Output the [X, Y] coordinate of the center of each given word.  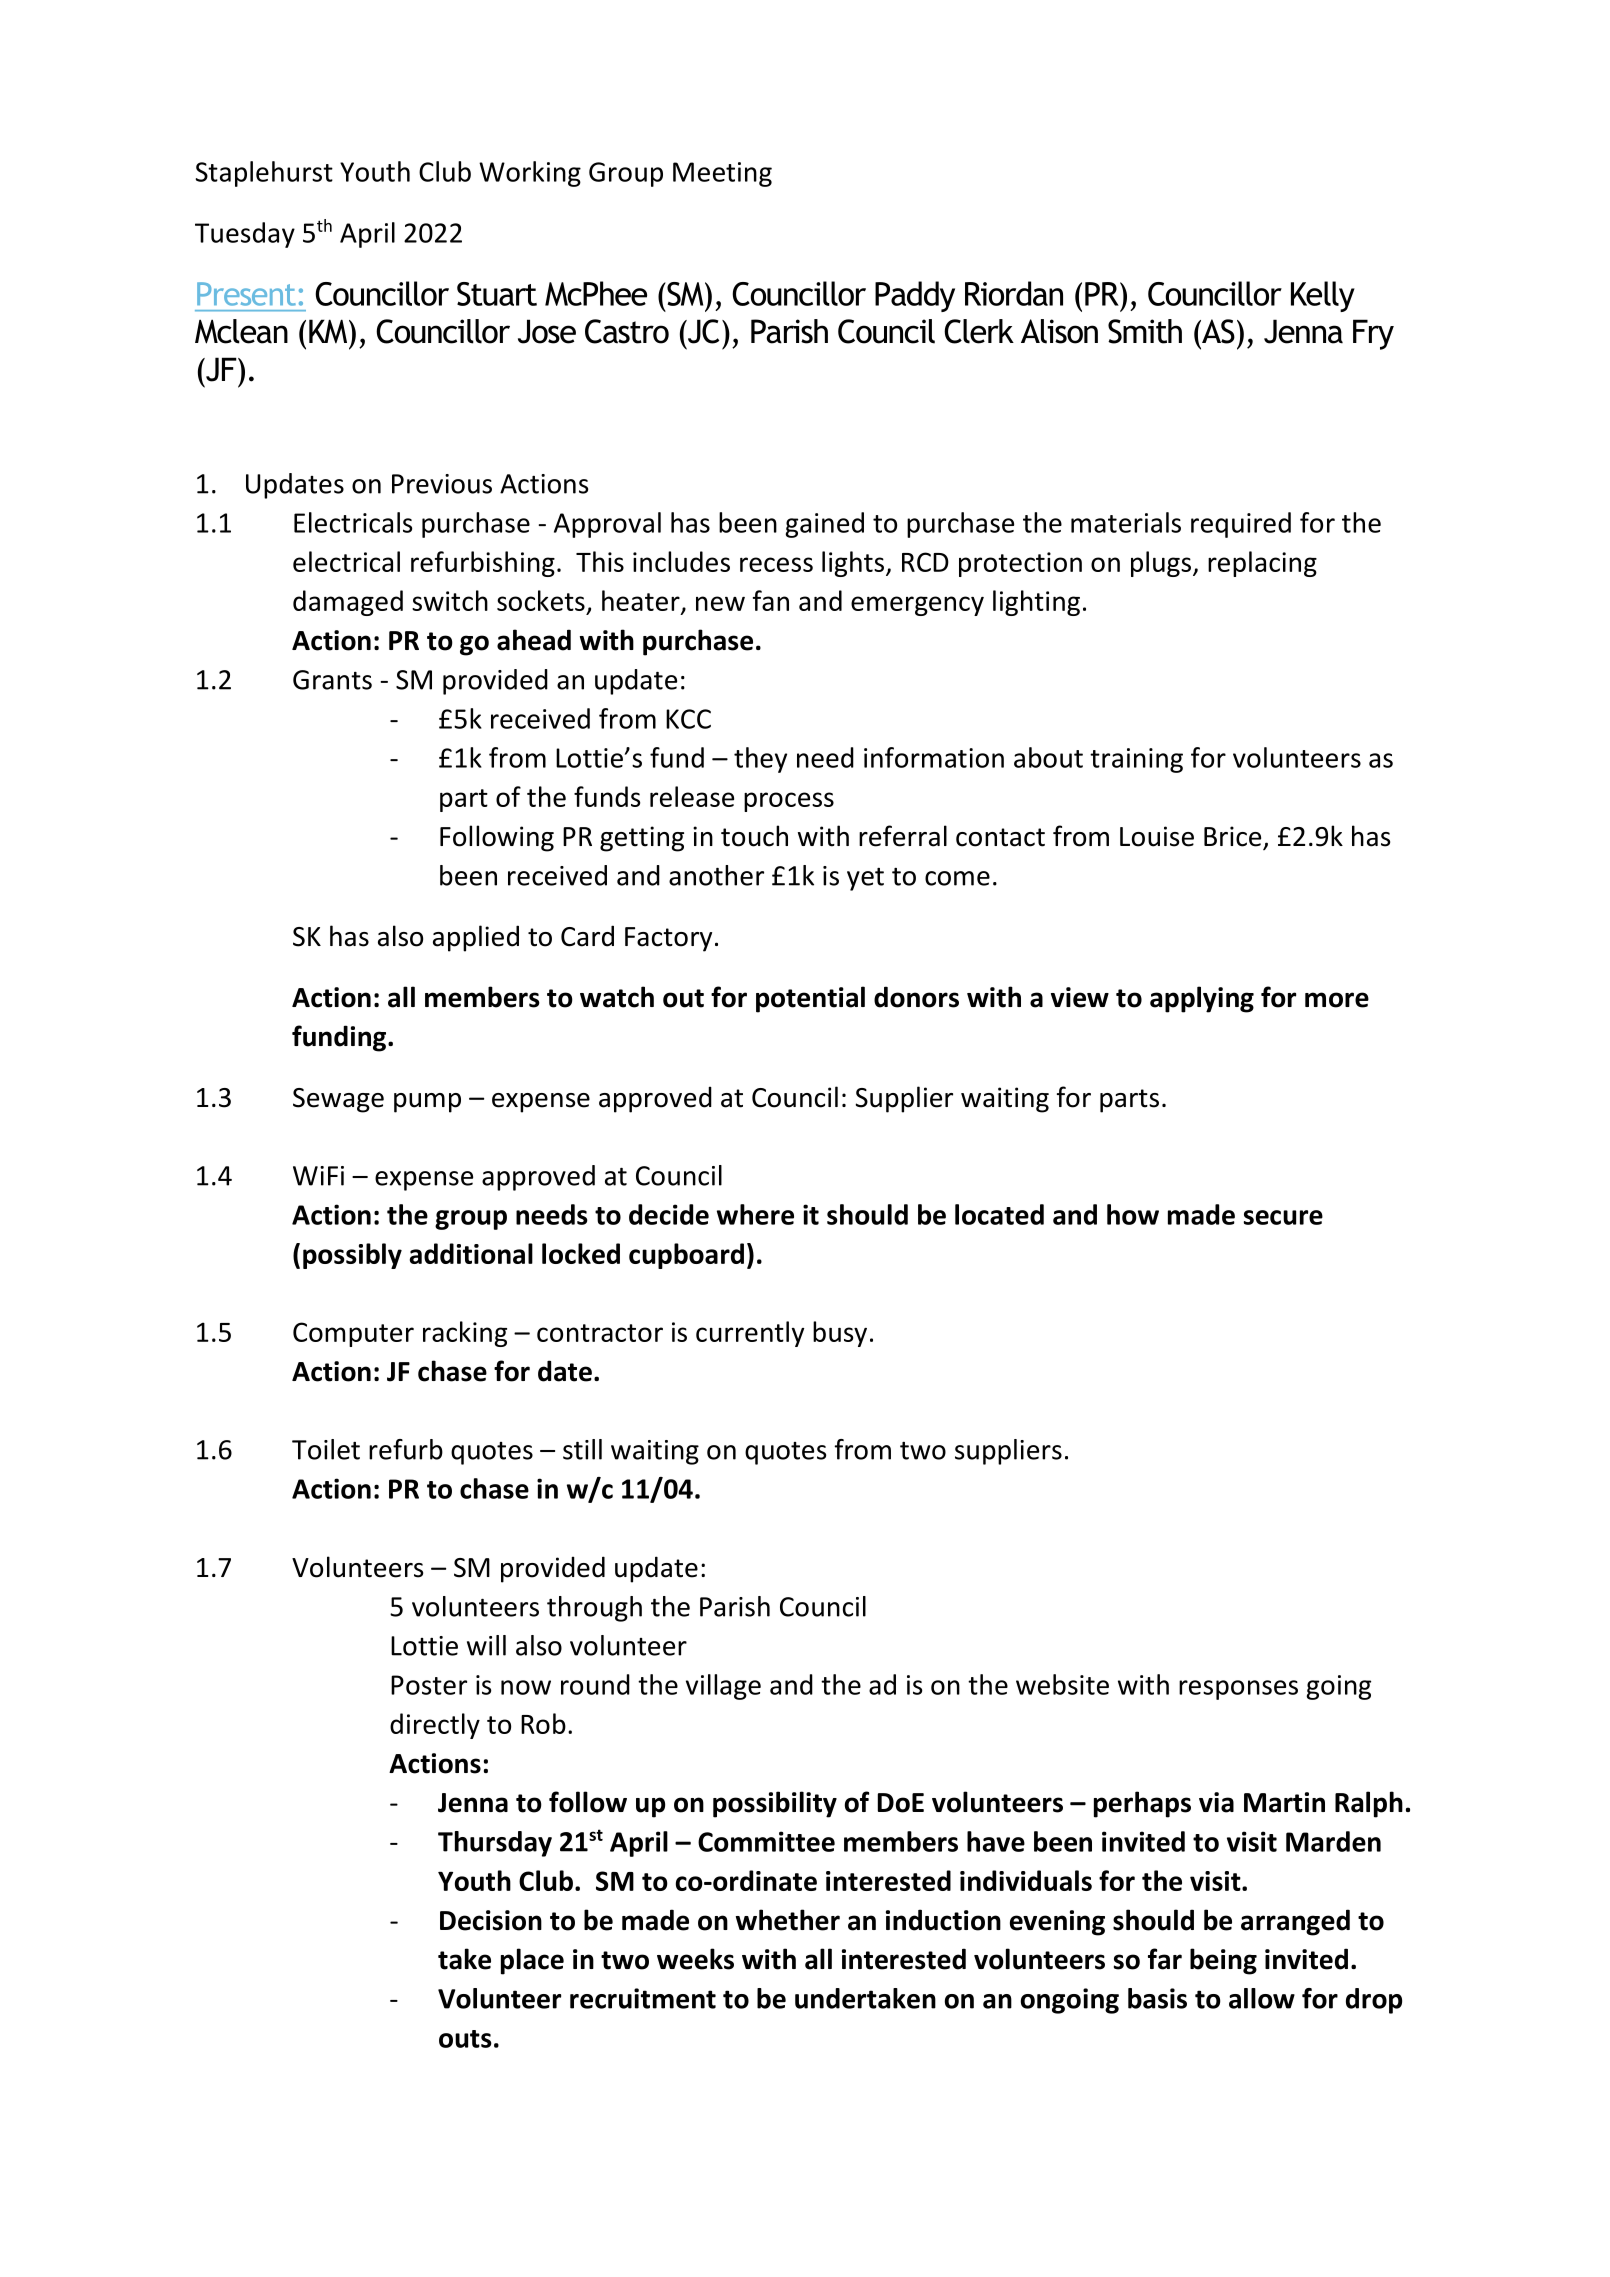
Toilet [326, 1449]
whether [788, 1920]
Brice [1234, 837]
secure [1283, 1217]
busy [840, 1334]
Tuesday [245, 235]
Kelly [1323, 296]
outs [465, 2039]
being [1223, 1961]
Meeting [722, 174]
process [789, 802]
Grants [332, 680]
